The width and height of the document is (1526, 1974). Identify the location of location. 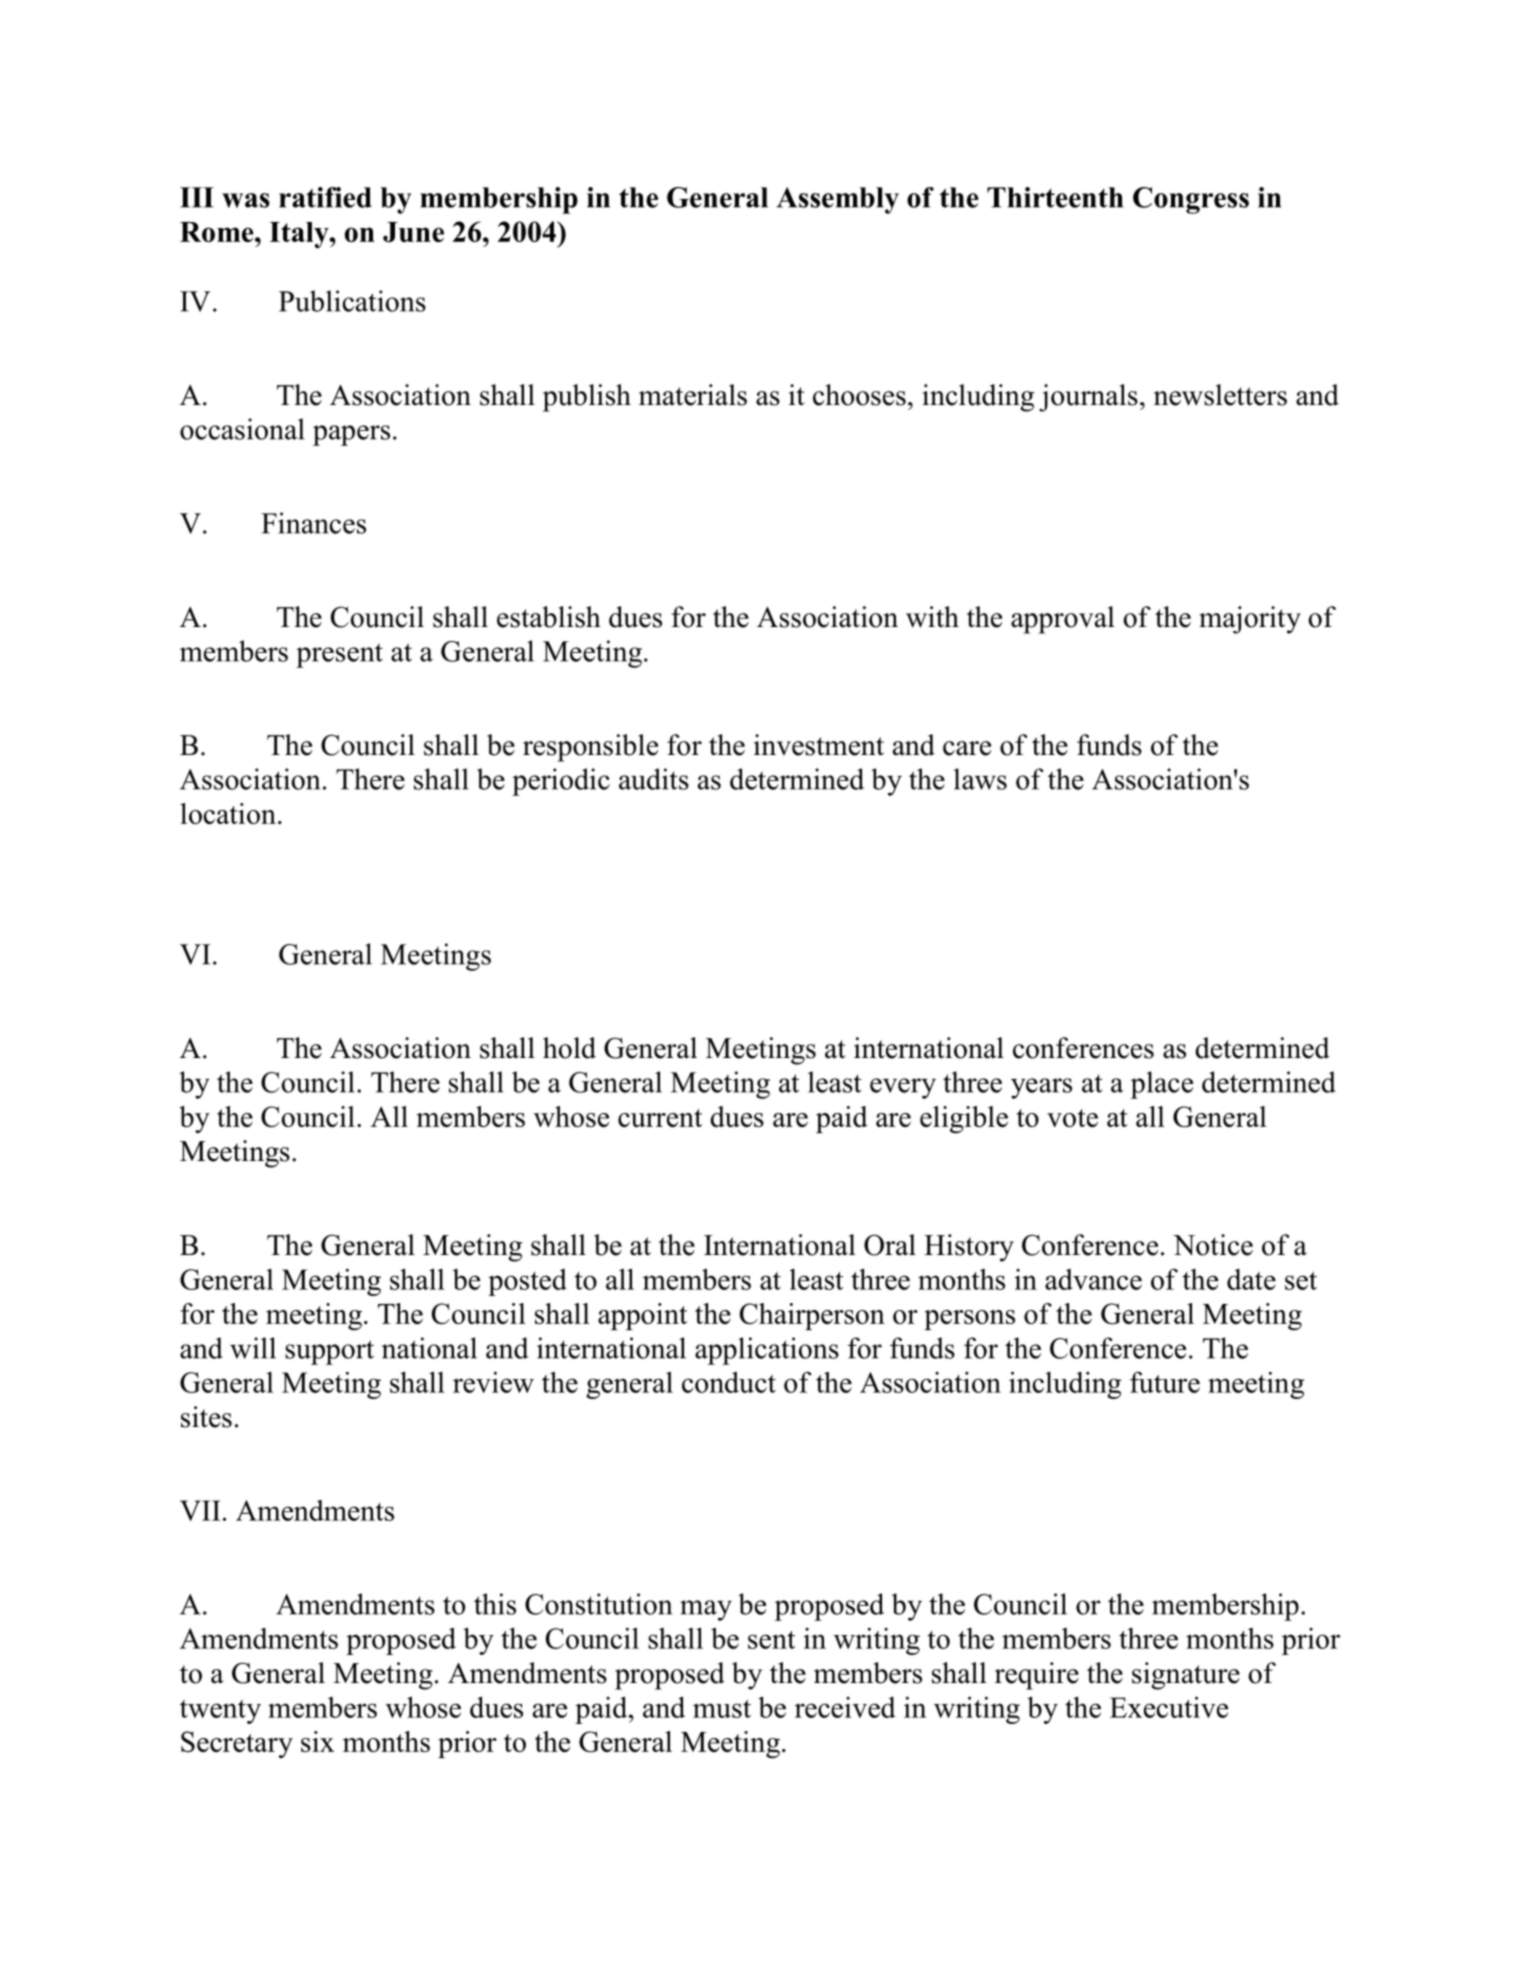
(228, 813).
